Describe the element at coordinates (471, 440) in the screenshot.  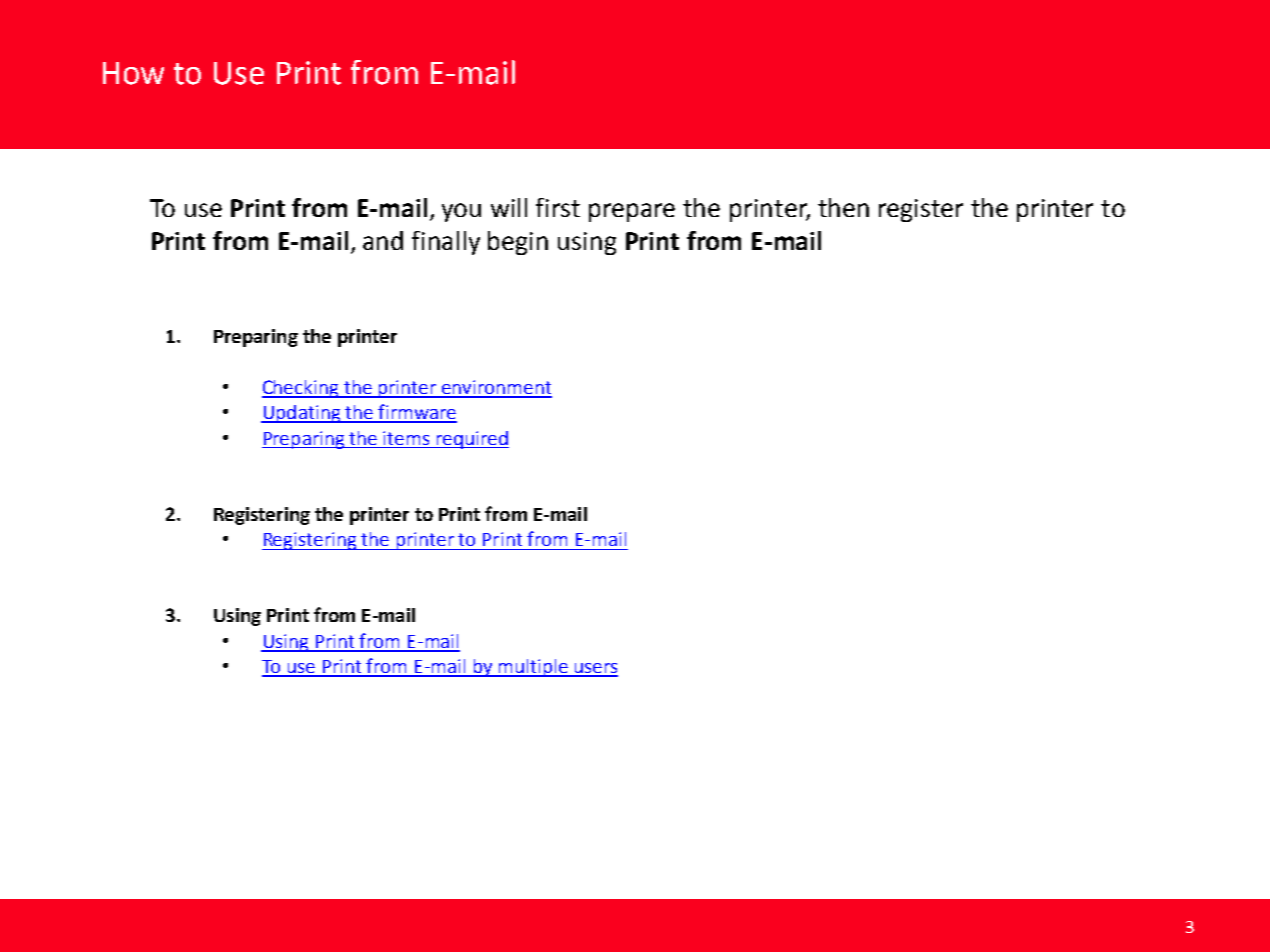
I see `required` at that location.
